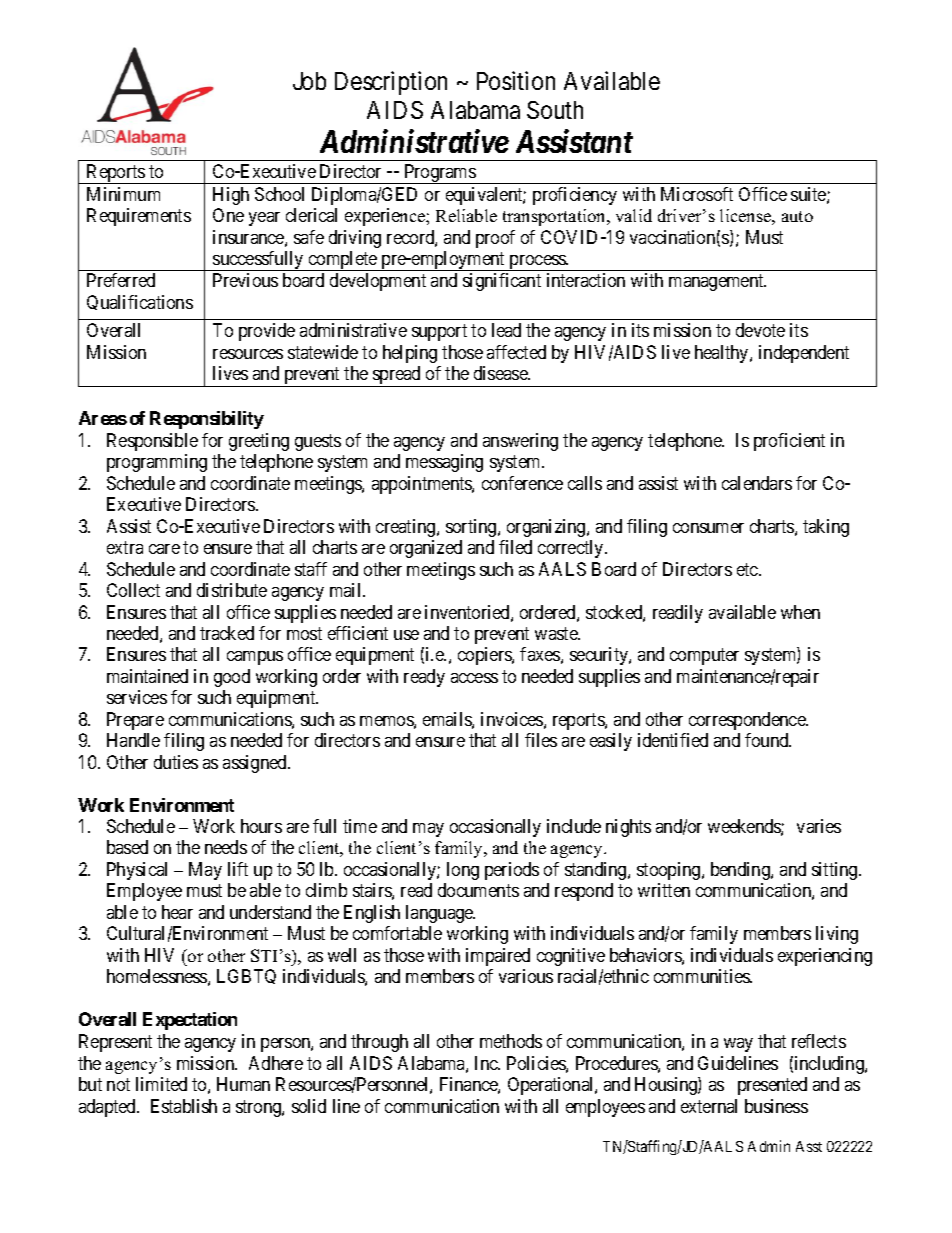  Describe the element at coordinates (516, 80) in the screenshot. I see `Position` at that location.
